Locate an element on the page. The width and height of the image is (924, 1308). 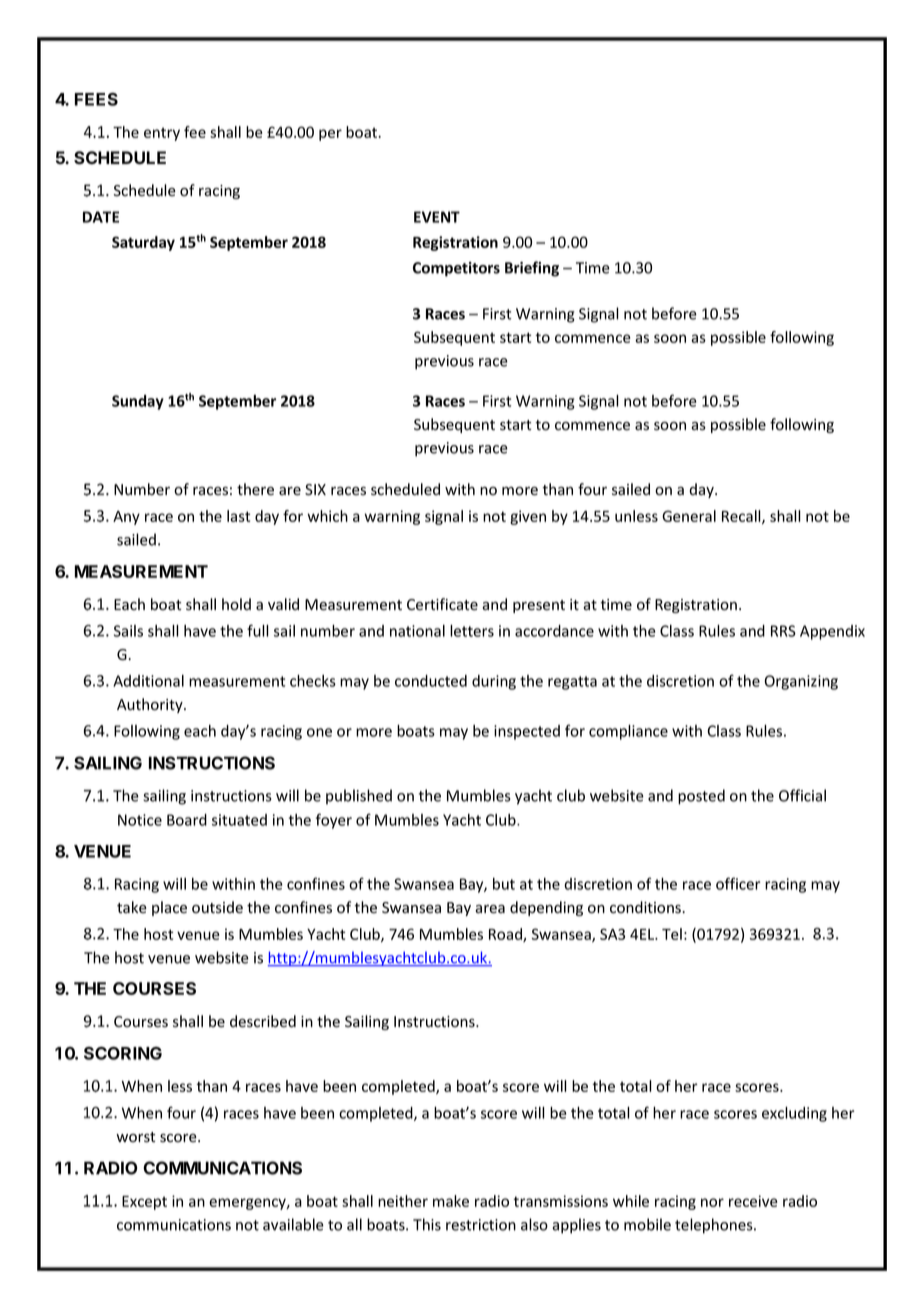
Board is located at coordinates (187, 820).
